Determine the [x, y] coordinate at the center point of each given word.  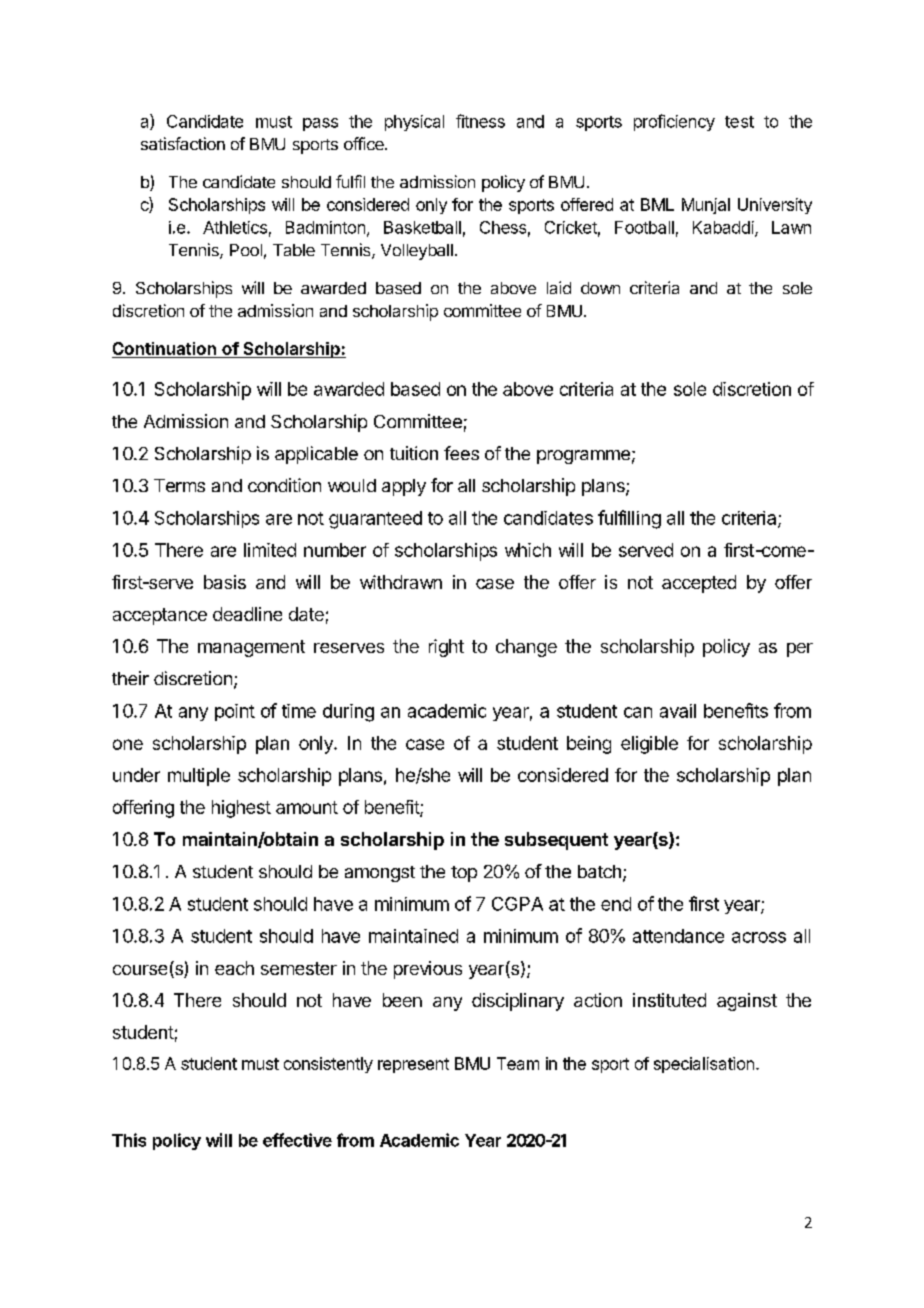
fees [461, 453]
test [739, 122]
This [129, 1140]
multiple [199, 777]
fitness [480, 121]
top [464, 874]
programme [583, 457]
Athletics [235, 227]
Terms [179, 485]
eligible [649, 745]
